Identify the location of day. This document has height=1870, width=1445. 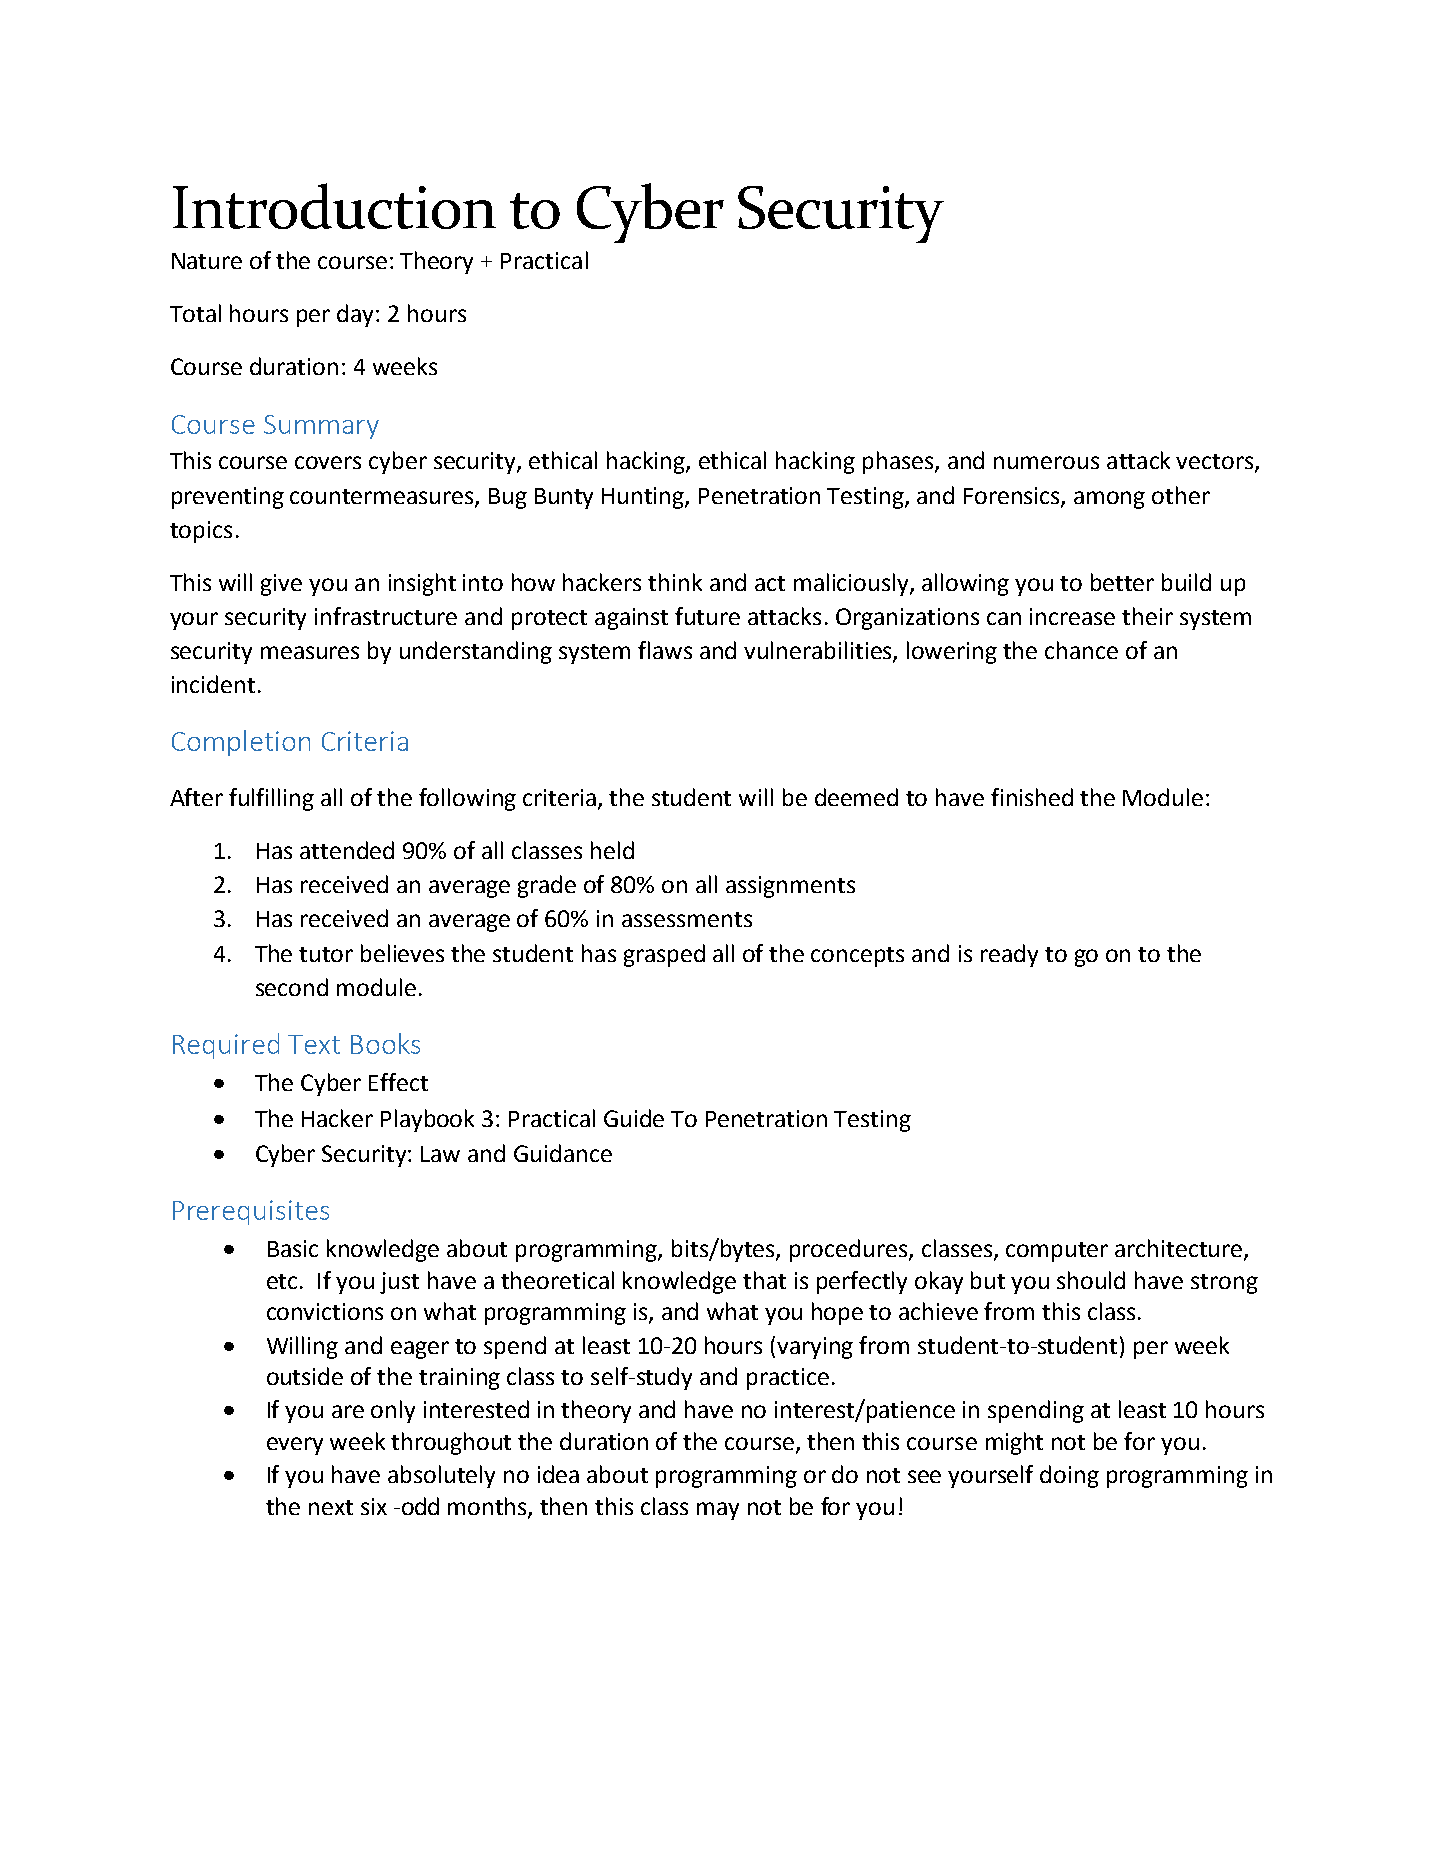
(357, 315).
